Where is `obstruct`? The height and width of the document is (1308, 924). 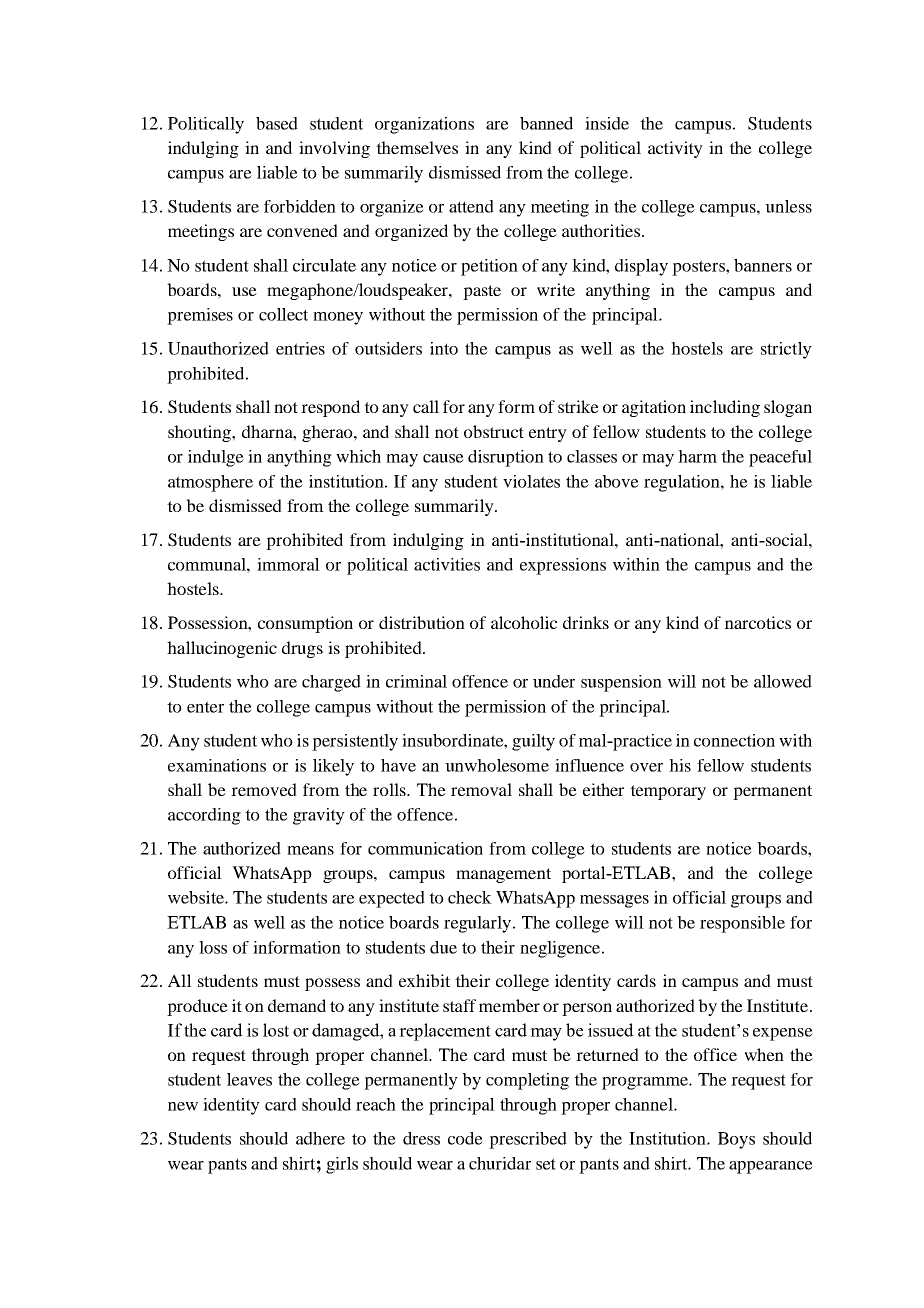
obstruct is located at coordinates (494, 431).
